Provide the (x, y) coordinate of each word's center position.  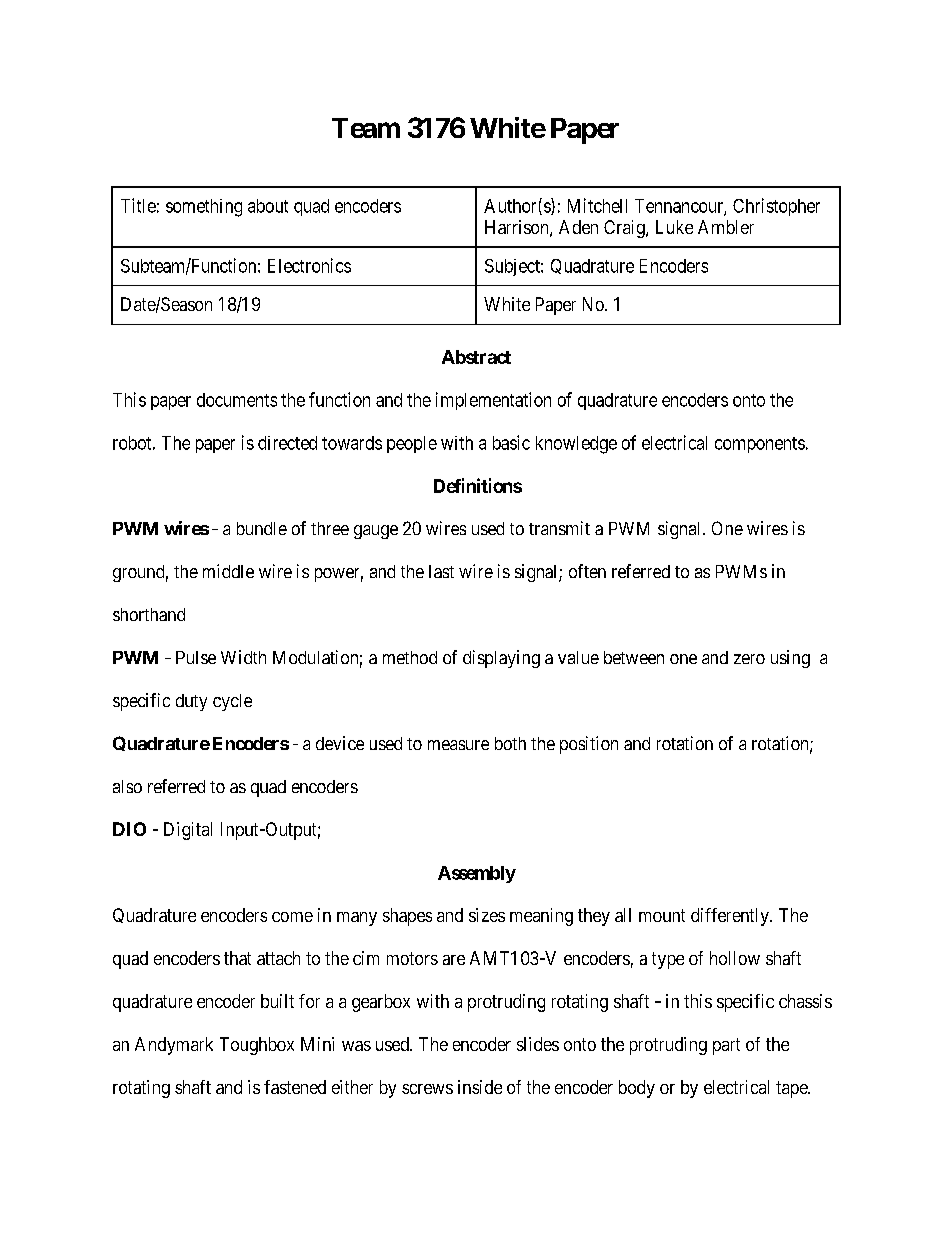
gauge (376, 532)
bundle (262, 528)
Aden (578, 227)
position (589, 745)
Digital (188, 831)
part (726, 1046)
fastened (295, 1087)
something (204, 208)
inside (480, 1087)
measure (458, 745)
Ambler (726, 227)
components (760, 445)
